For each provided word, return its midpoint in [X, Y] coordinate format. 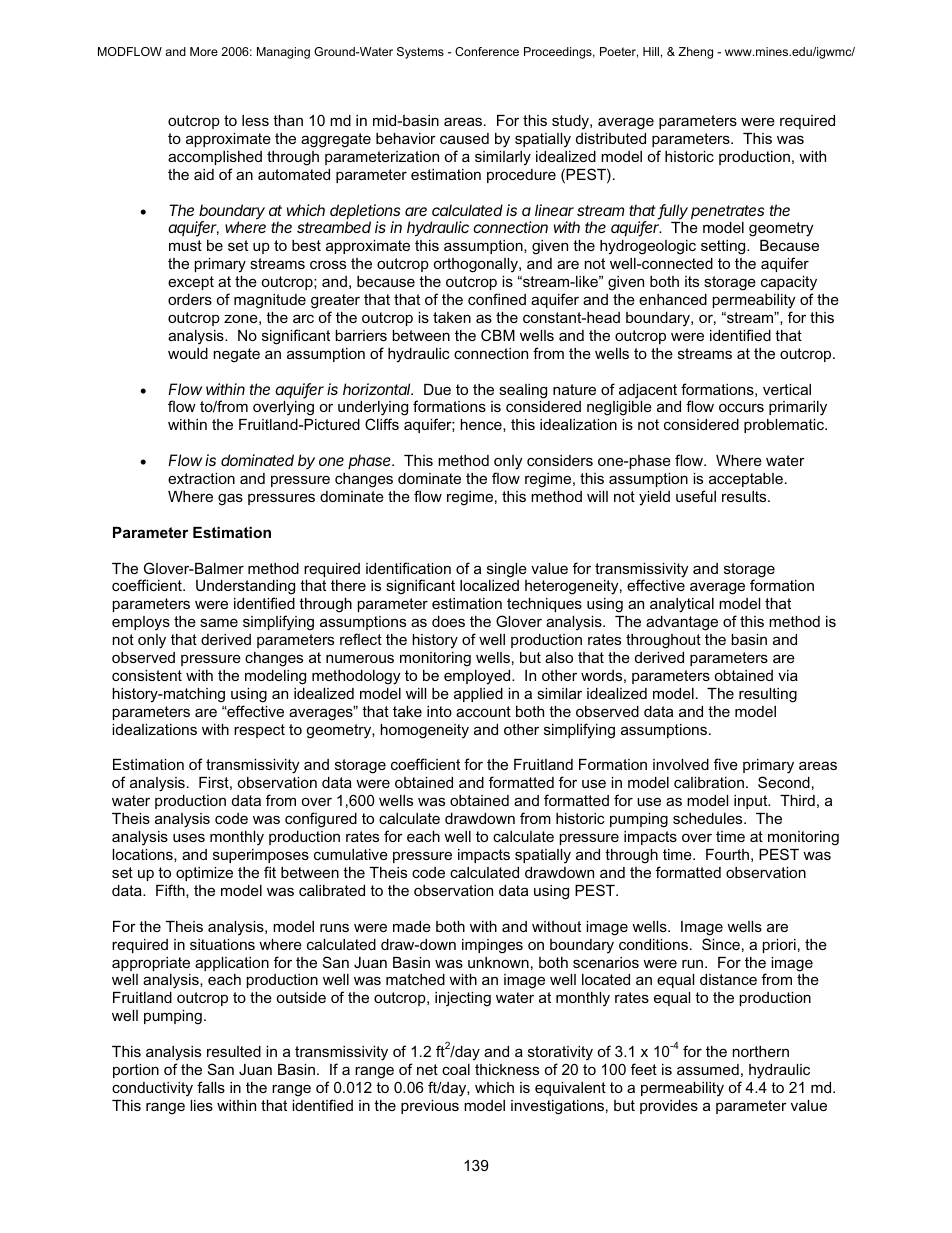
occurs [741, 407]
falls [211, 1087]
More [204, 51]
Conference [487, 51]
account [483, 711]
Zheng [695, 53]
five [726, 764]
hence [482, 425]
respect [259, 731]
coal [456, 1069]
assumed [708, 1069]
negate [237, 355]
